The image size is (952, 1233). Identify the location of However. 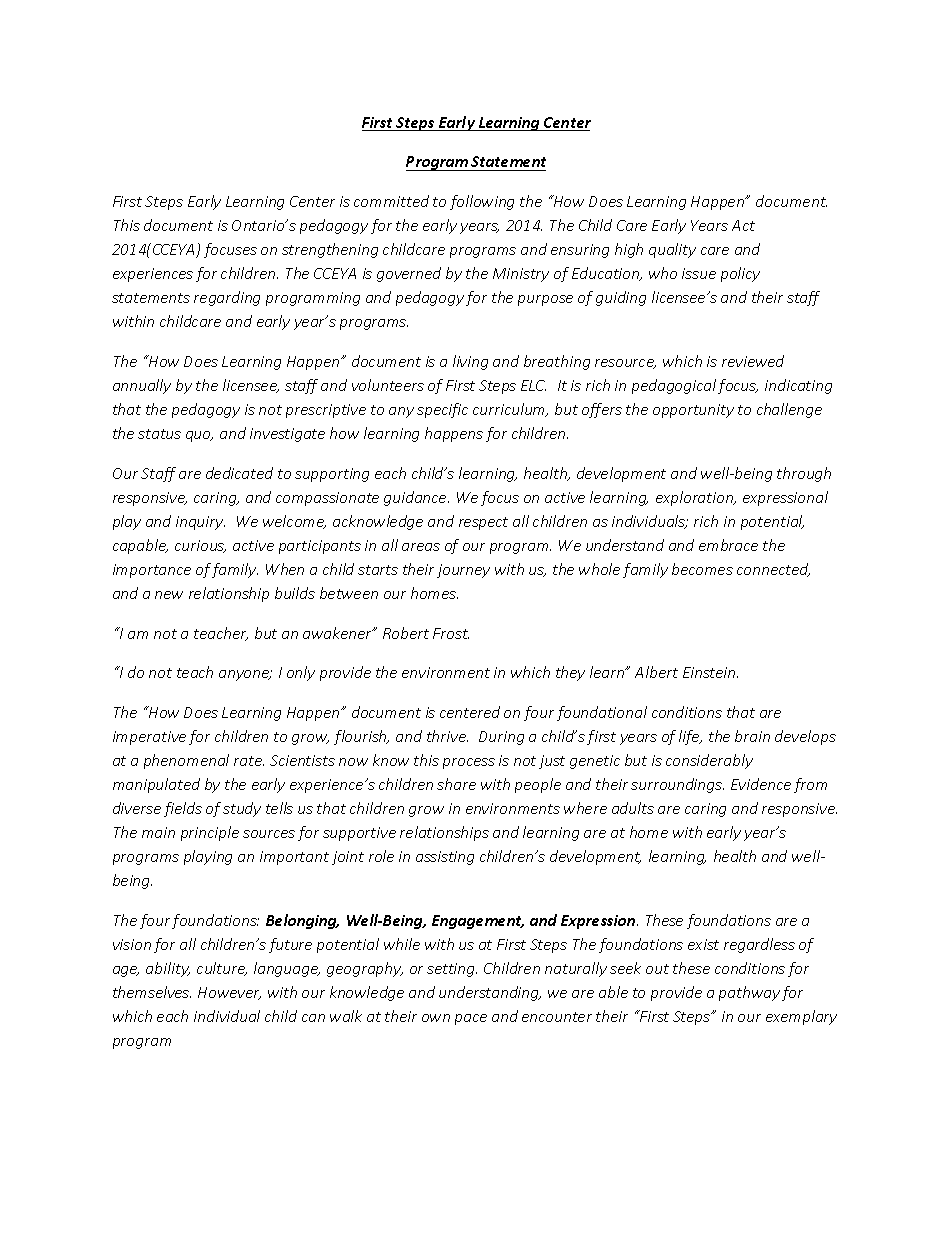
(229, 993).
